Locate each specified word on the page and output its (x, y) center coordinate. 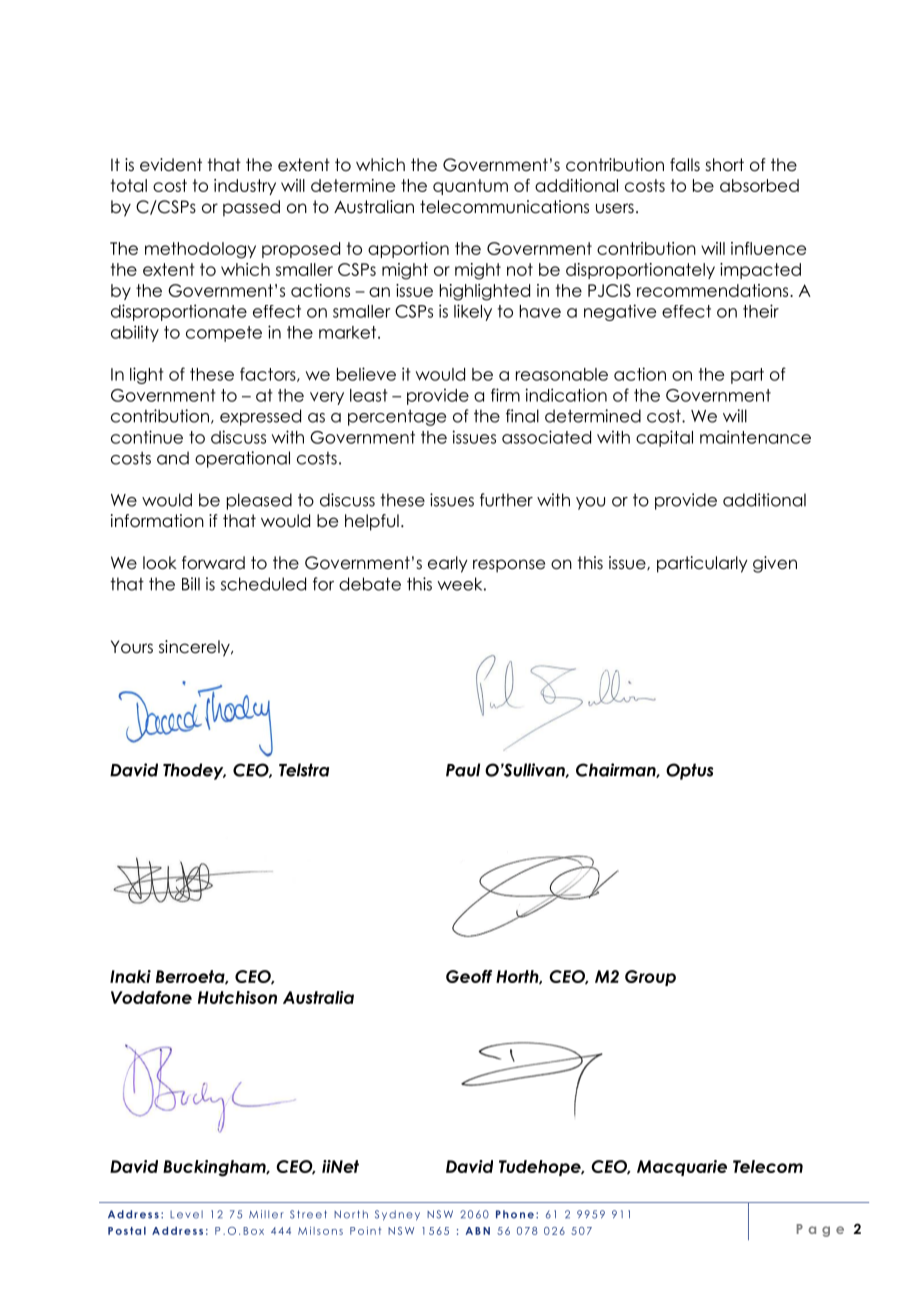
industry (245, 187)
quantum (470, 187)
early (448, 564)
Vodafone (151, 997)
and (173, 458)
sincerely (195, 648)
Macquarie (682, 1168)
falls (685, 165)
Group (650, 978)
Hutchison (237, 997)
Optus (689, 771)
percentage (397, 418)
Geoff (469, 976)
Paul (463, 770)
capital (664, 438)
